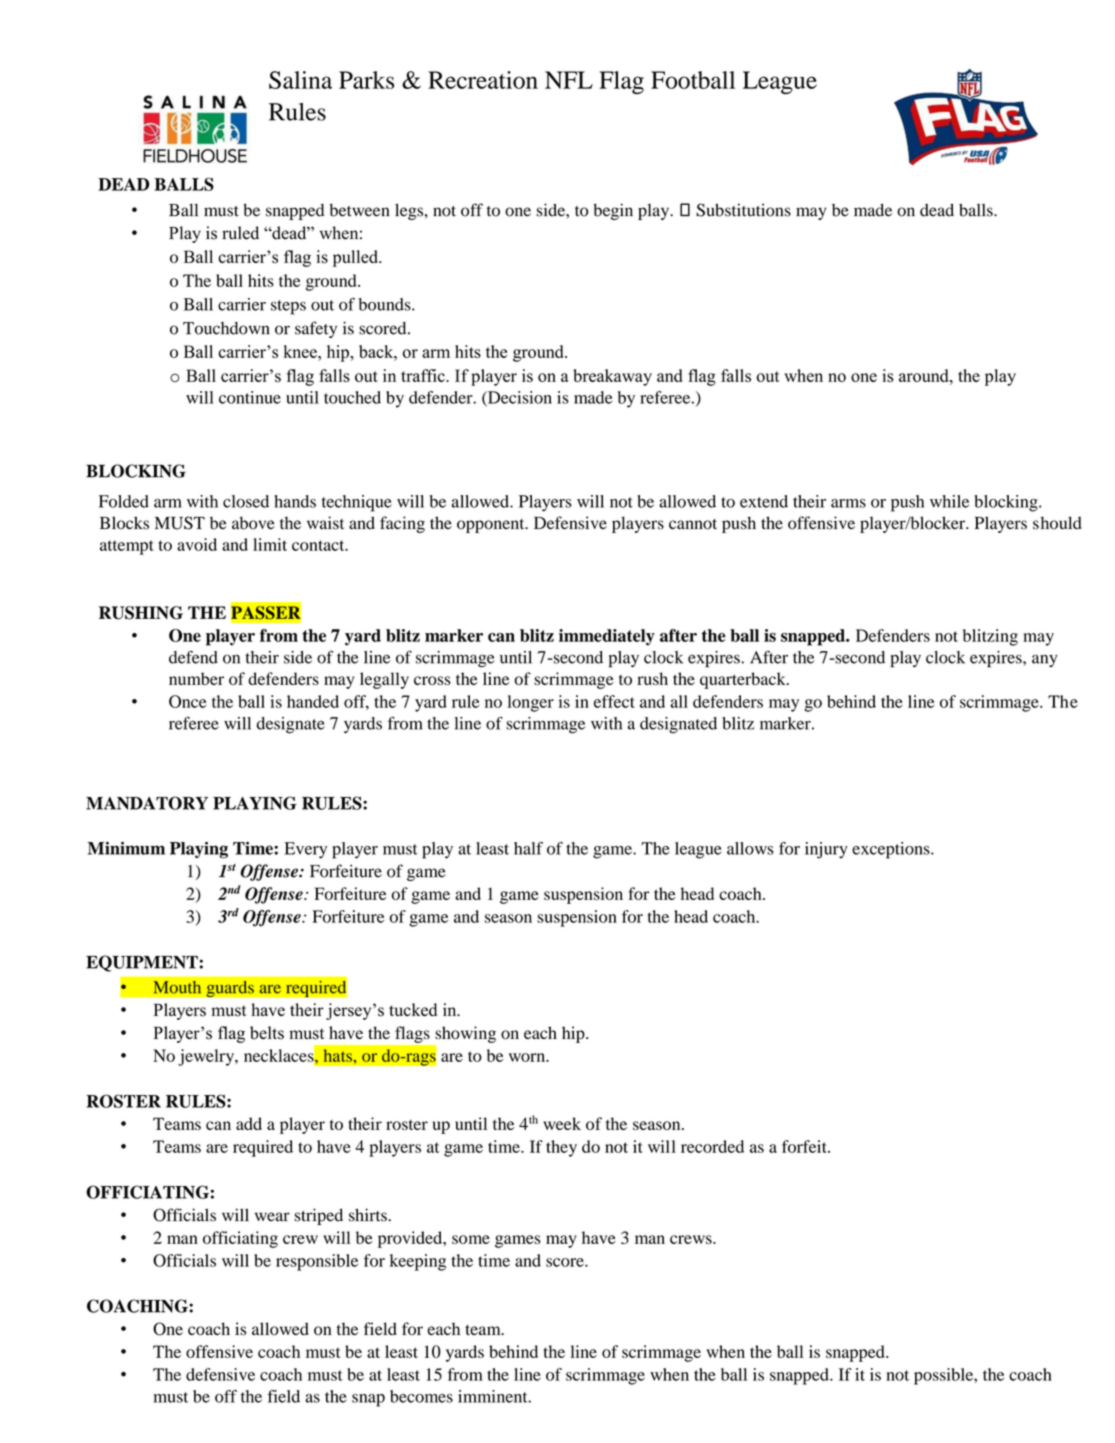 The height and width of the screenshot is (1443, 1115). Describe the element at coordinates (421, 1396) in the screenshot. I see `becomes` at that location.
